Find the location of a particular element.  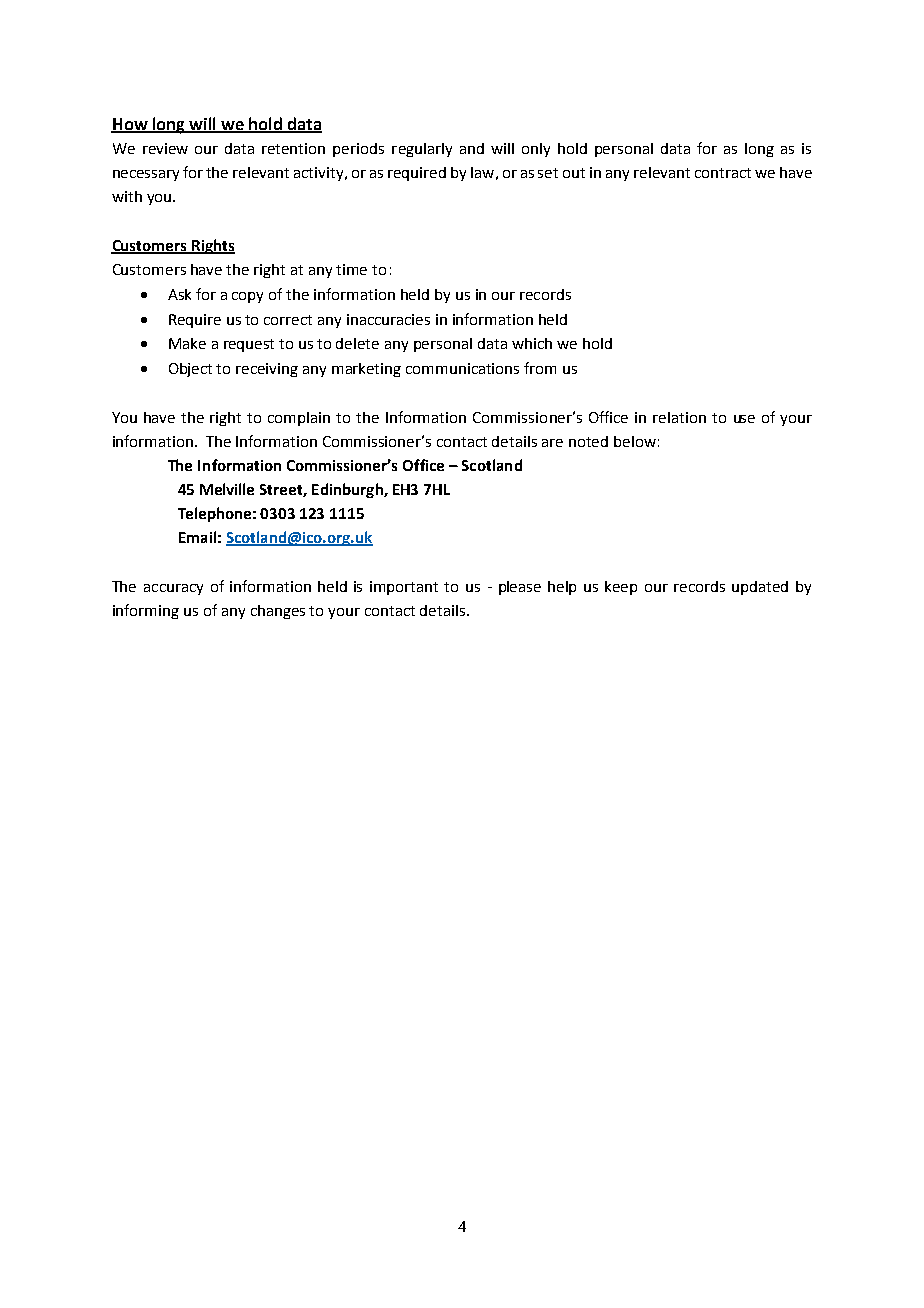

out is located at coordinates (574, 173).
